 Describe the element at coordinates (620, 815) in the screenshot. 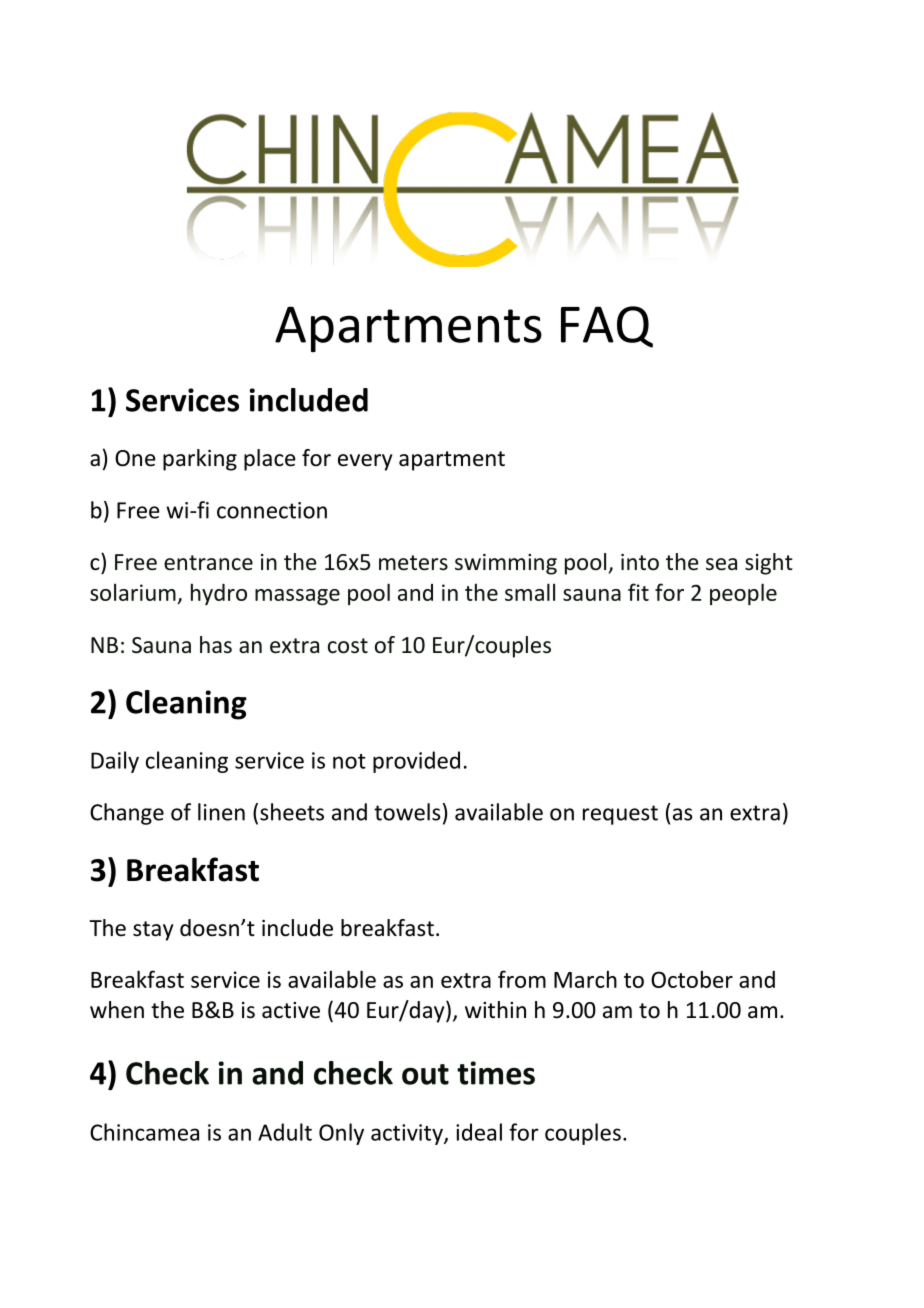

I see `request` at that location.
